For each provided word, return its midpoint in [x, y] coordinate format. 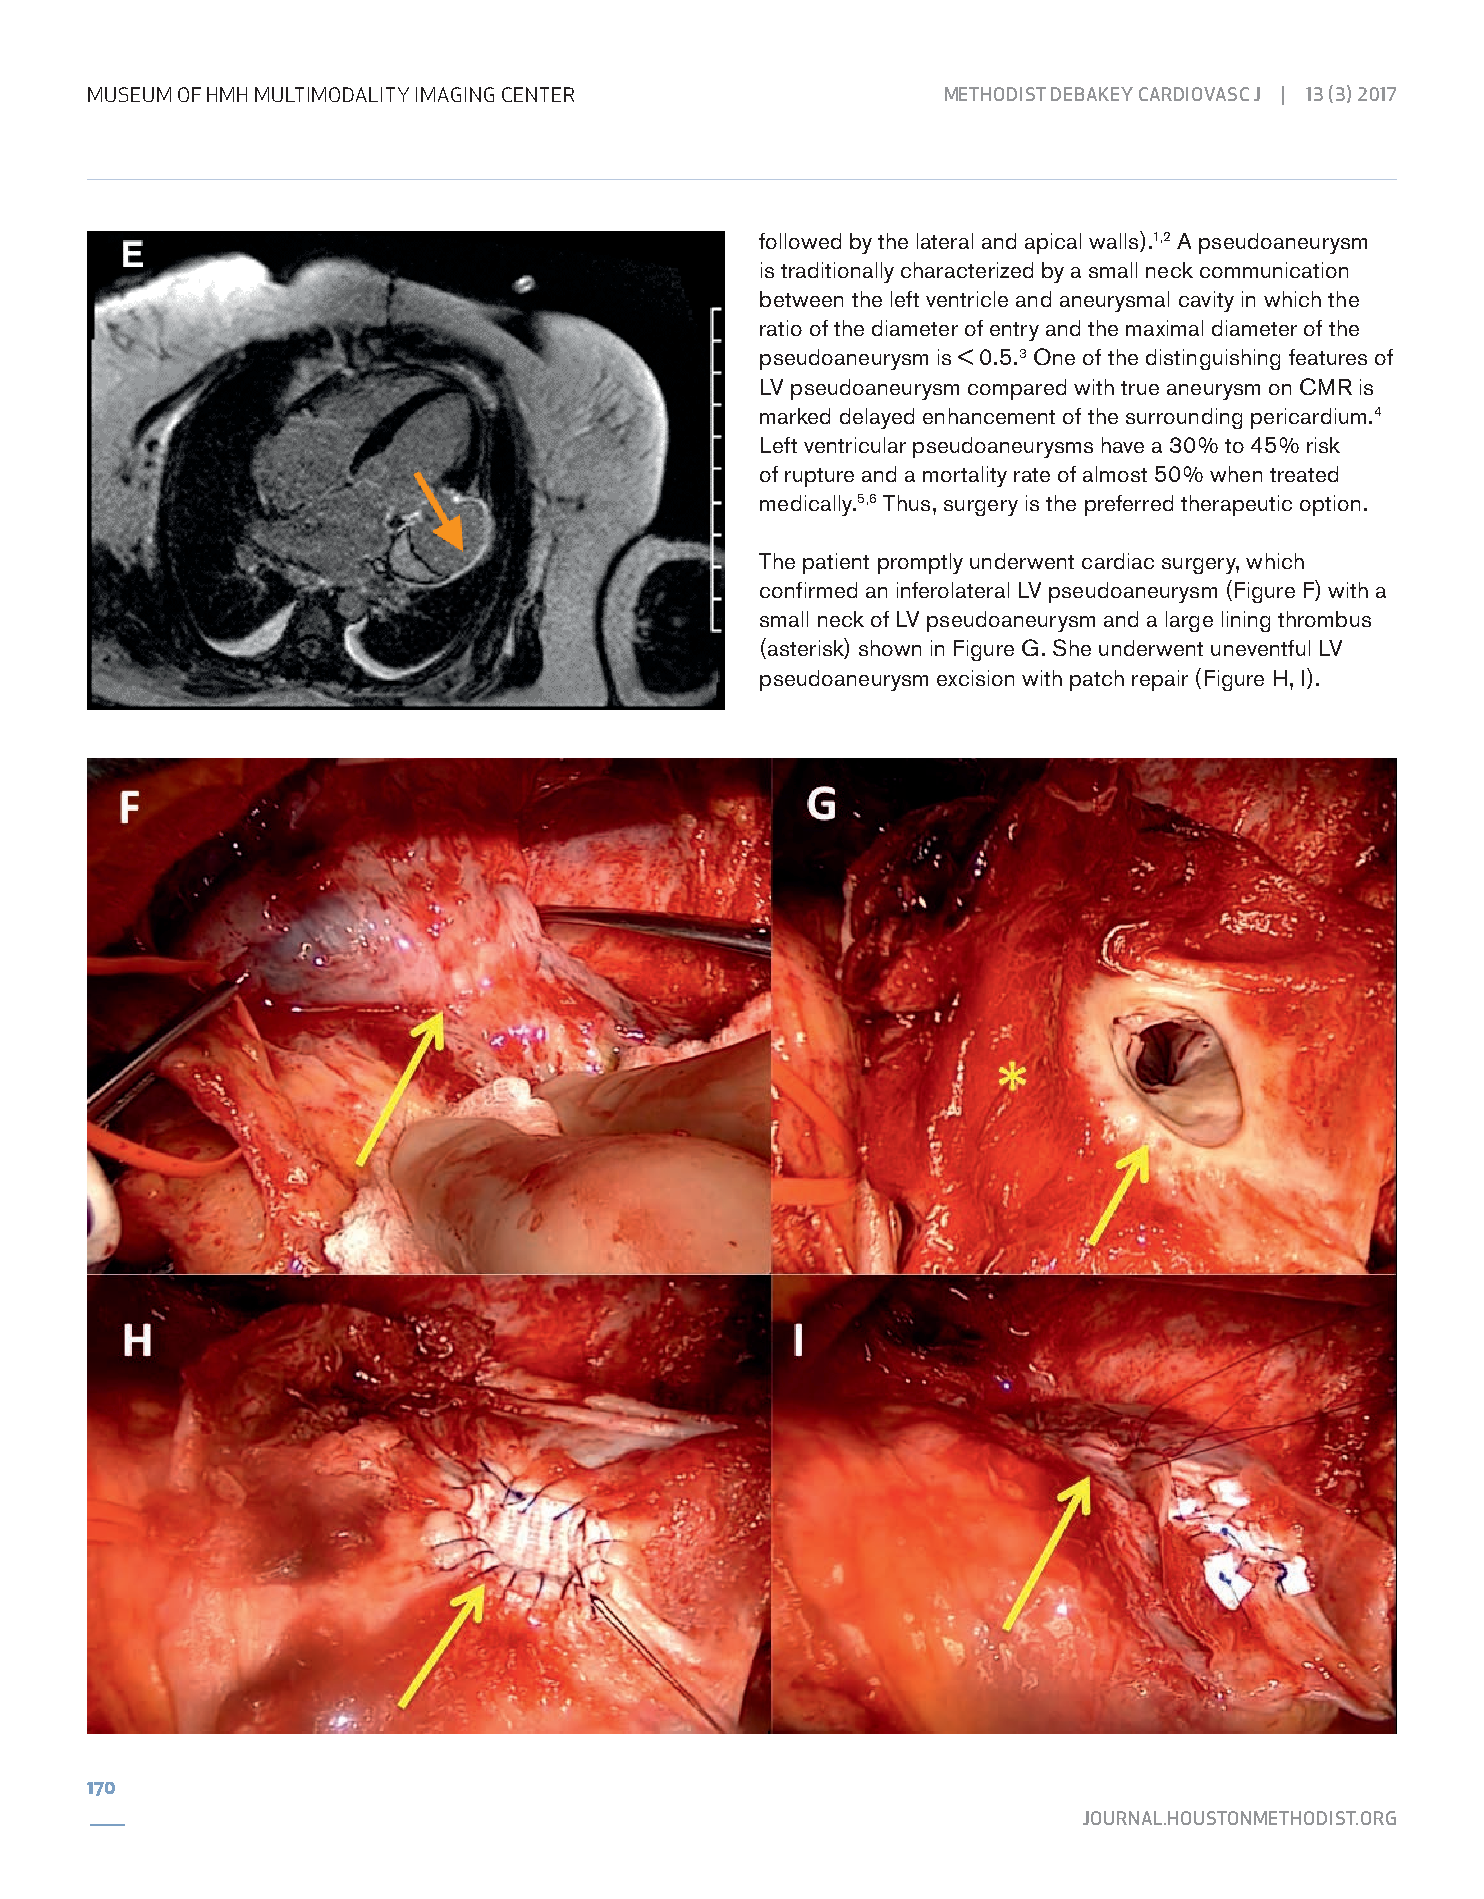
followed [800, 241]
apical [1053, 243]
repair [1160, 680]
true [1140, 388]
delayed [877, 418]
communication [1274, 270]
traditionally [837, 272]
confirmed [808, 590]
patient [836, 563]
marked [795, 416]
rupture [819, 477]
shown [890, 648]
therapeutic [1236, 505]
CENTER [538, 94]
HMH [227, 94]
